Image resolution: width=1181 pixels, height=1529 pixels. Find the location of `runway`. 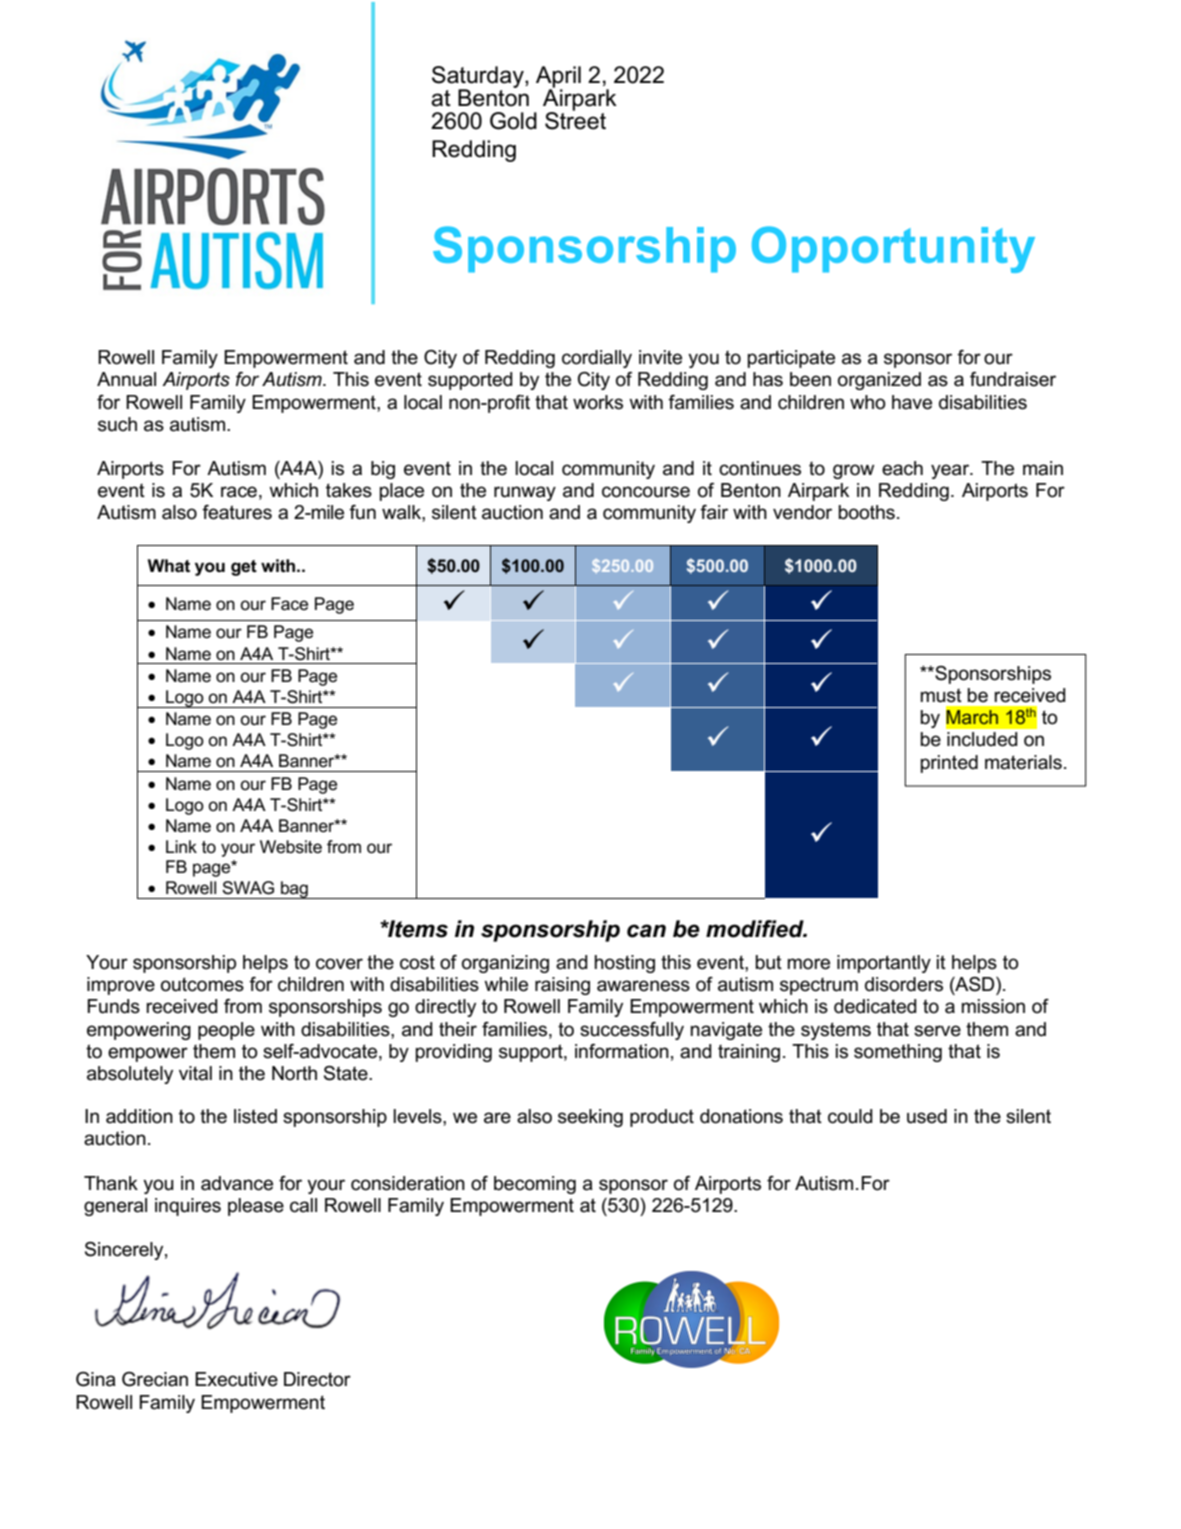

runway is located at coordinates (525, 493).
